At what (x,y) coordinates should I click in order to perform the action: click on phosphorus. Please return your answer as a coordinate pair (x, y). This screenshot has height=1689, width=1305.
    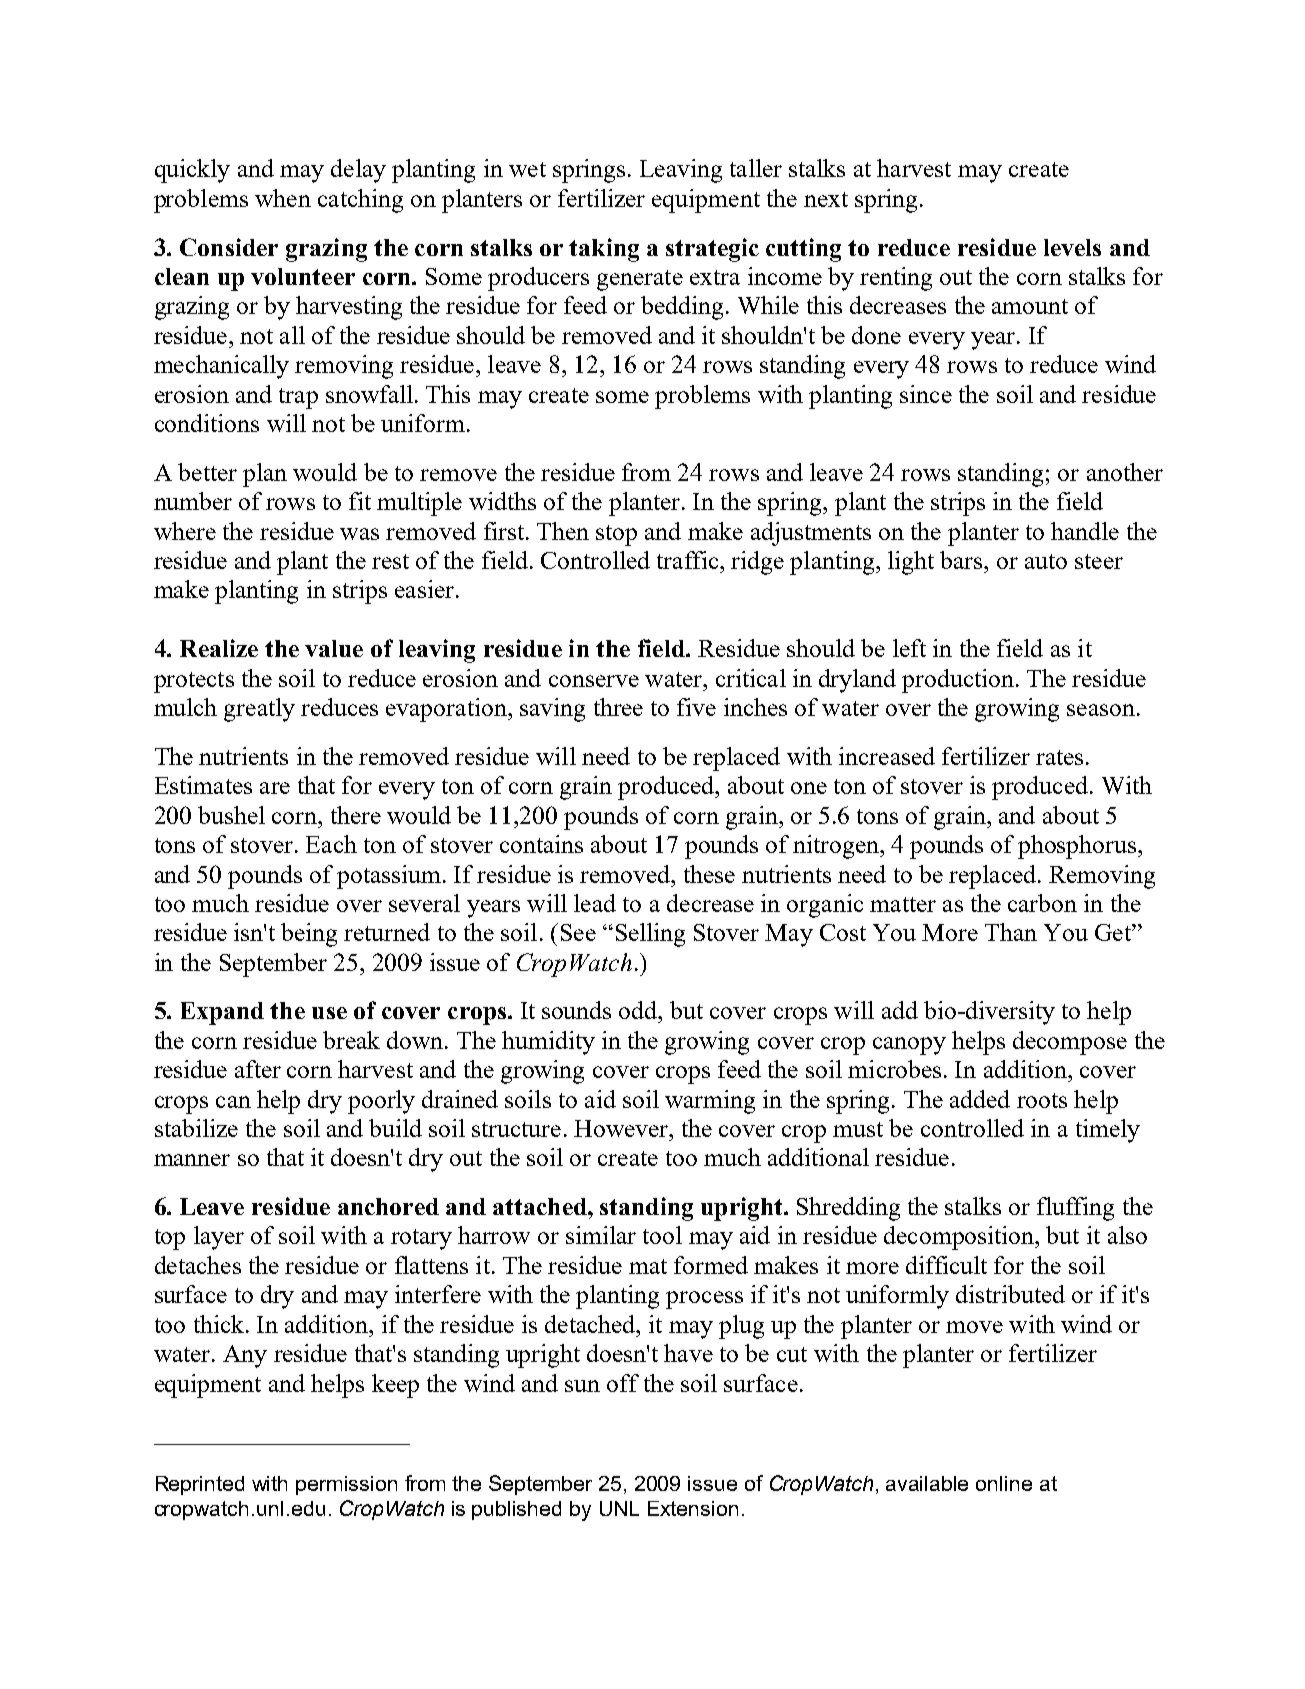
    Looking at the image, I should click on (1078, 847).
